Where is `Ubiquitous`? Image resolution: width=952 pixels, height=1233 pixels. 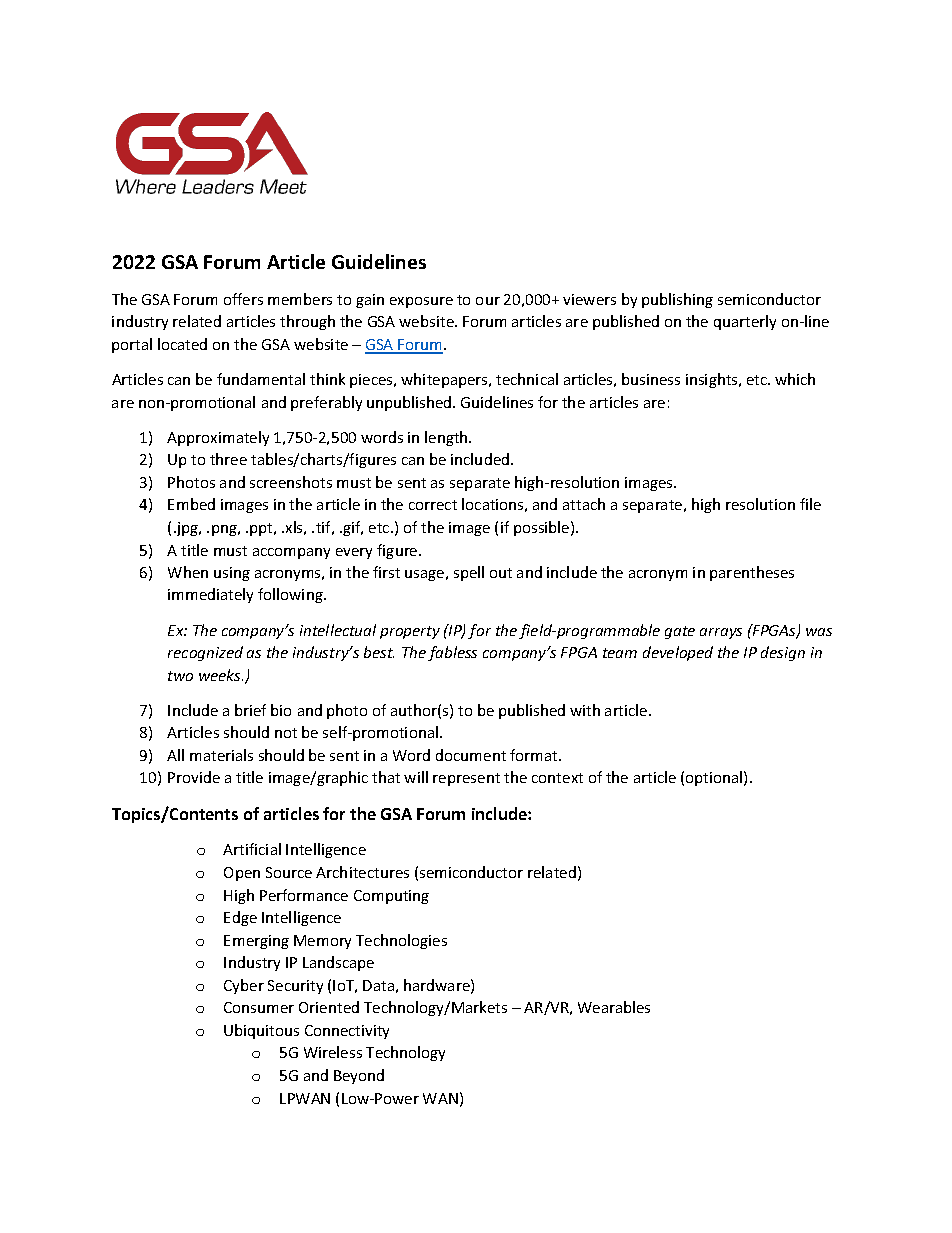 Ubiquitous is located at coordinates (261, 1031).
